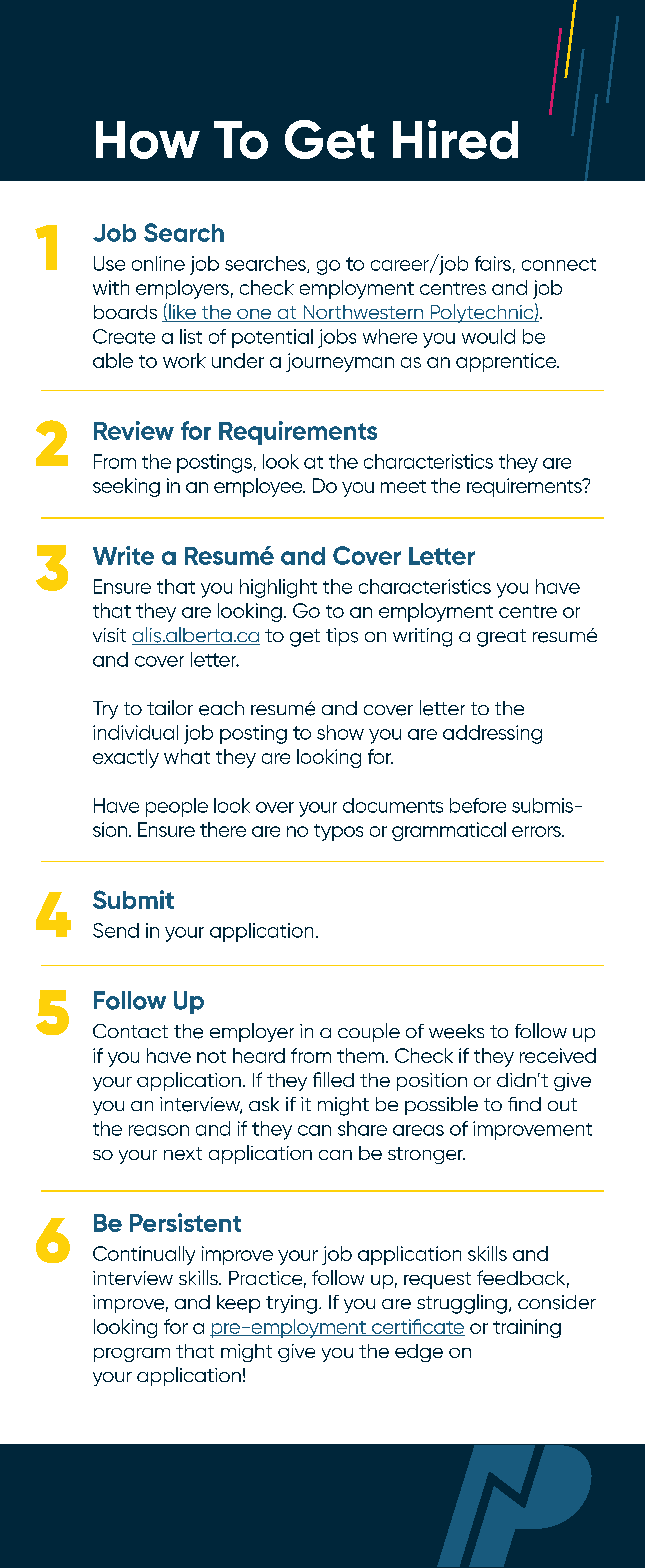 Image resolution: width=645 pixels, height=1568 pixels. What do you see at coordinates (132, 1355) in the page?
I see `program` at bounding box center [132, 1355].
